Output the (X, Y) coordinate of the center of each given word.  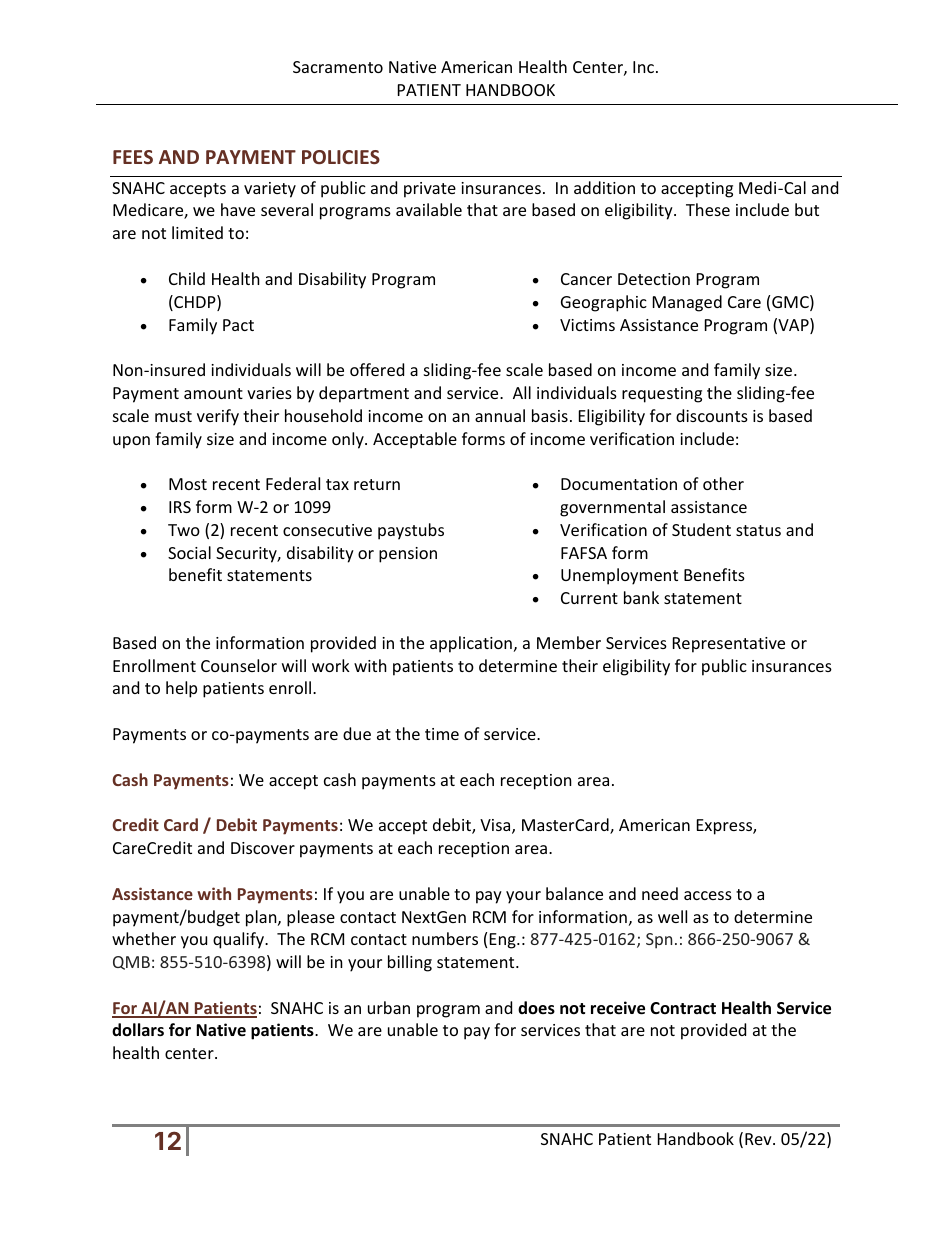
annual (500, 415)
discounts (712, 415)
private (430, 190)
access (708, 895)
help (181, 689)
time (442, 734)
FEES (133, 157)
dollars (138, 1029)
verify (218, 417)
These (708, 209)
